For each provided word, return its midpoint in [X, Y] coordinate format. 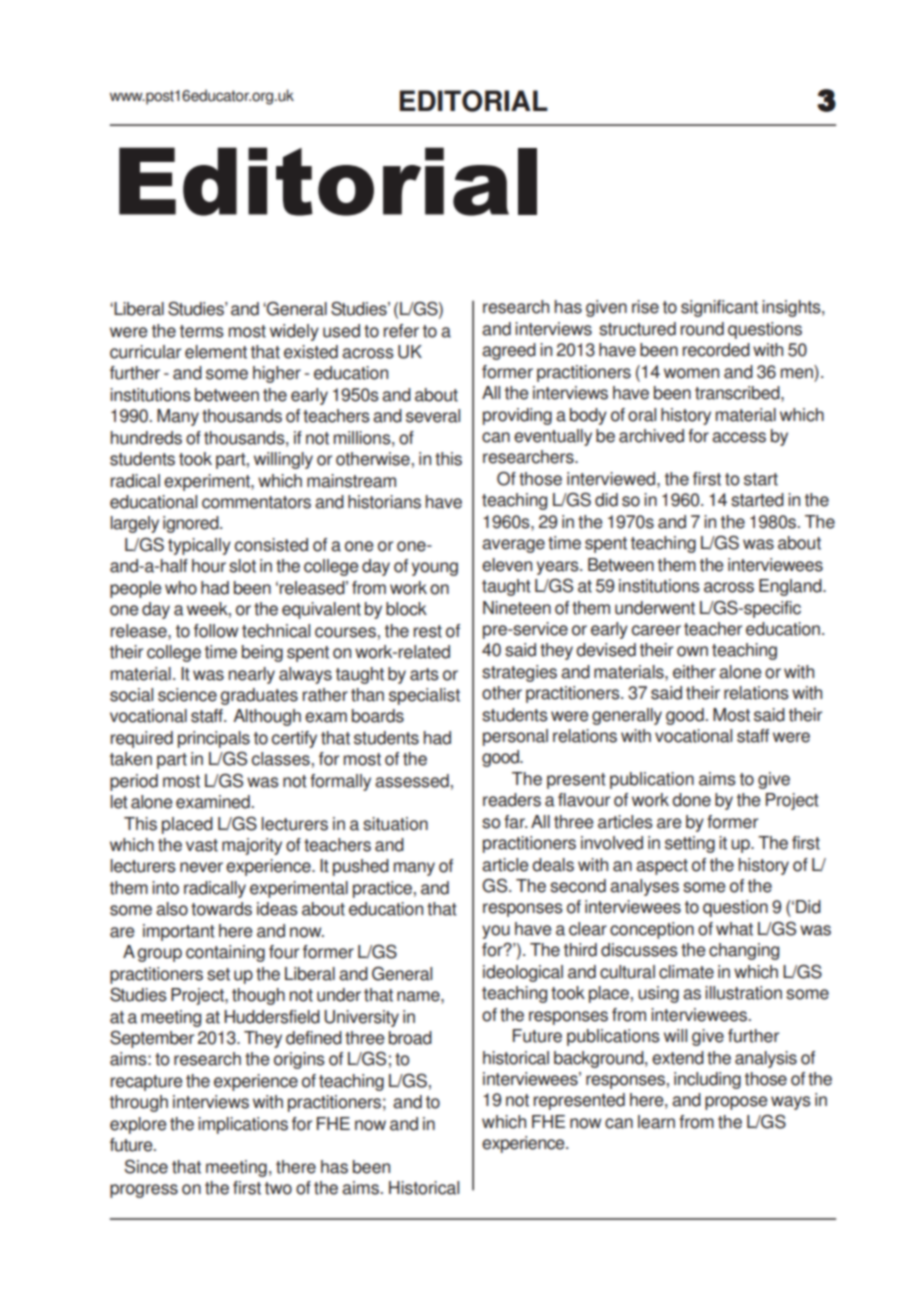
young [435, 569]
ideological [523, 973]
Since [146, 1166]
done [691, 800]
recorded [716, 350]
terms [202, 331]
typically [199, 546]
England [791, 587]
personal [515, 737]
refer [401, 331]
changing [744, 951]
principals [214, 739]
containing [225, 953]
